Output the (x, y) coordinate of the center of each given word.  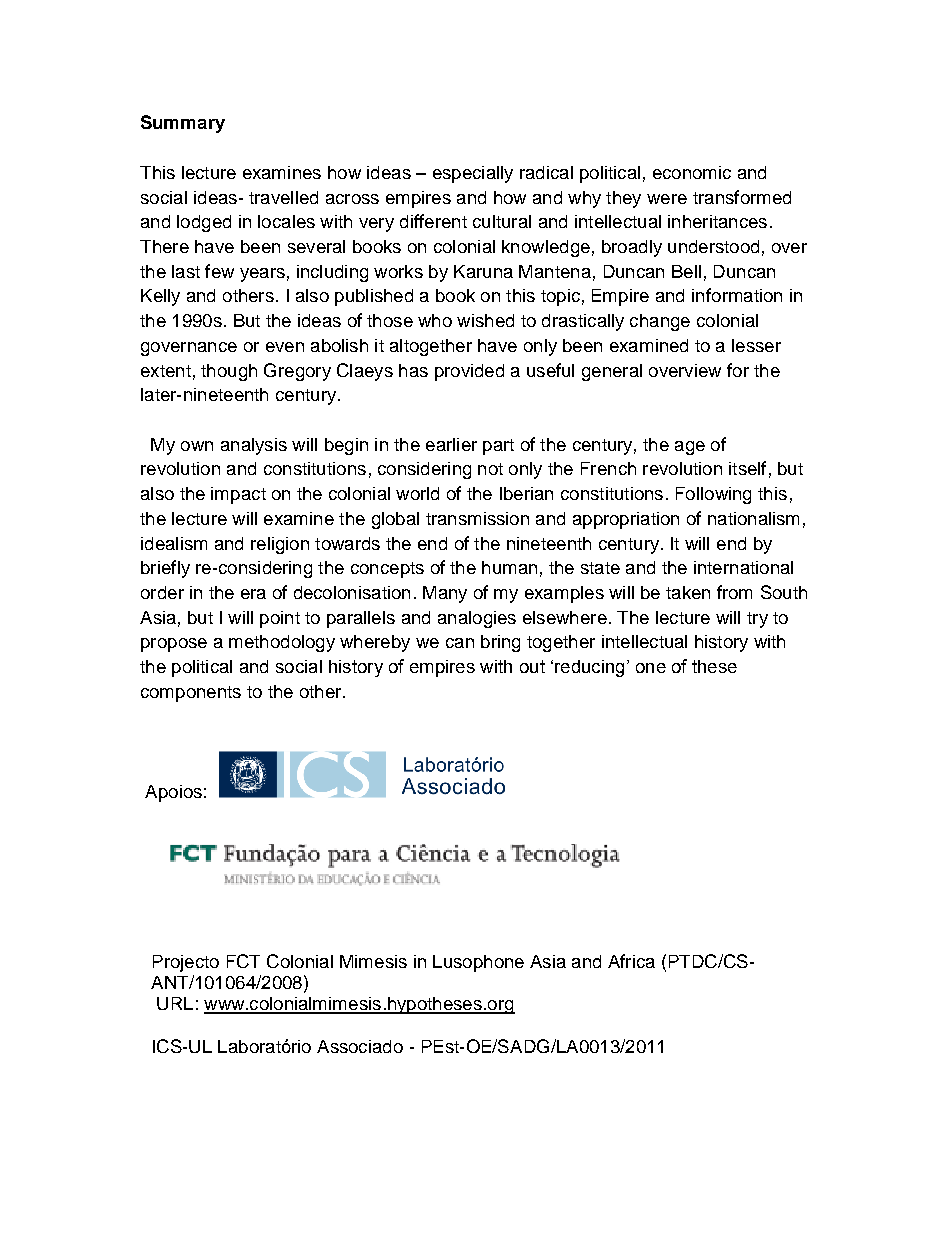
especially (473, 174)
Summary (183, 124)
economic (692, 172)
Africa (631, 961)
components (191, 694)
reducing (589, 668)
